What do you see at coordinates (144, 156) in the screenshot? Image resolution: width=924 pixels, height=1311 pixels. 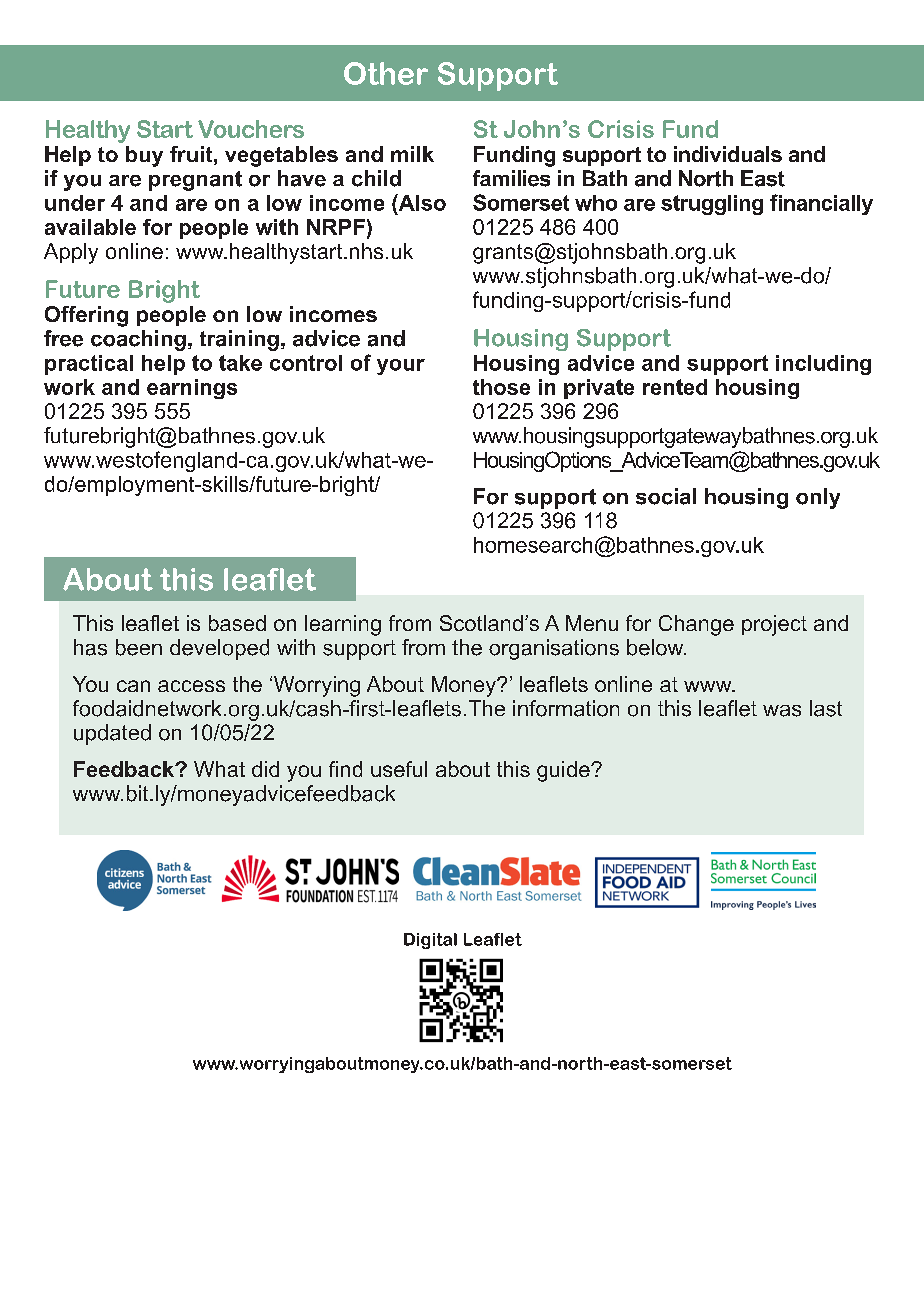 I see `buy` at bounding box center [144, 156].
